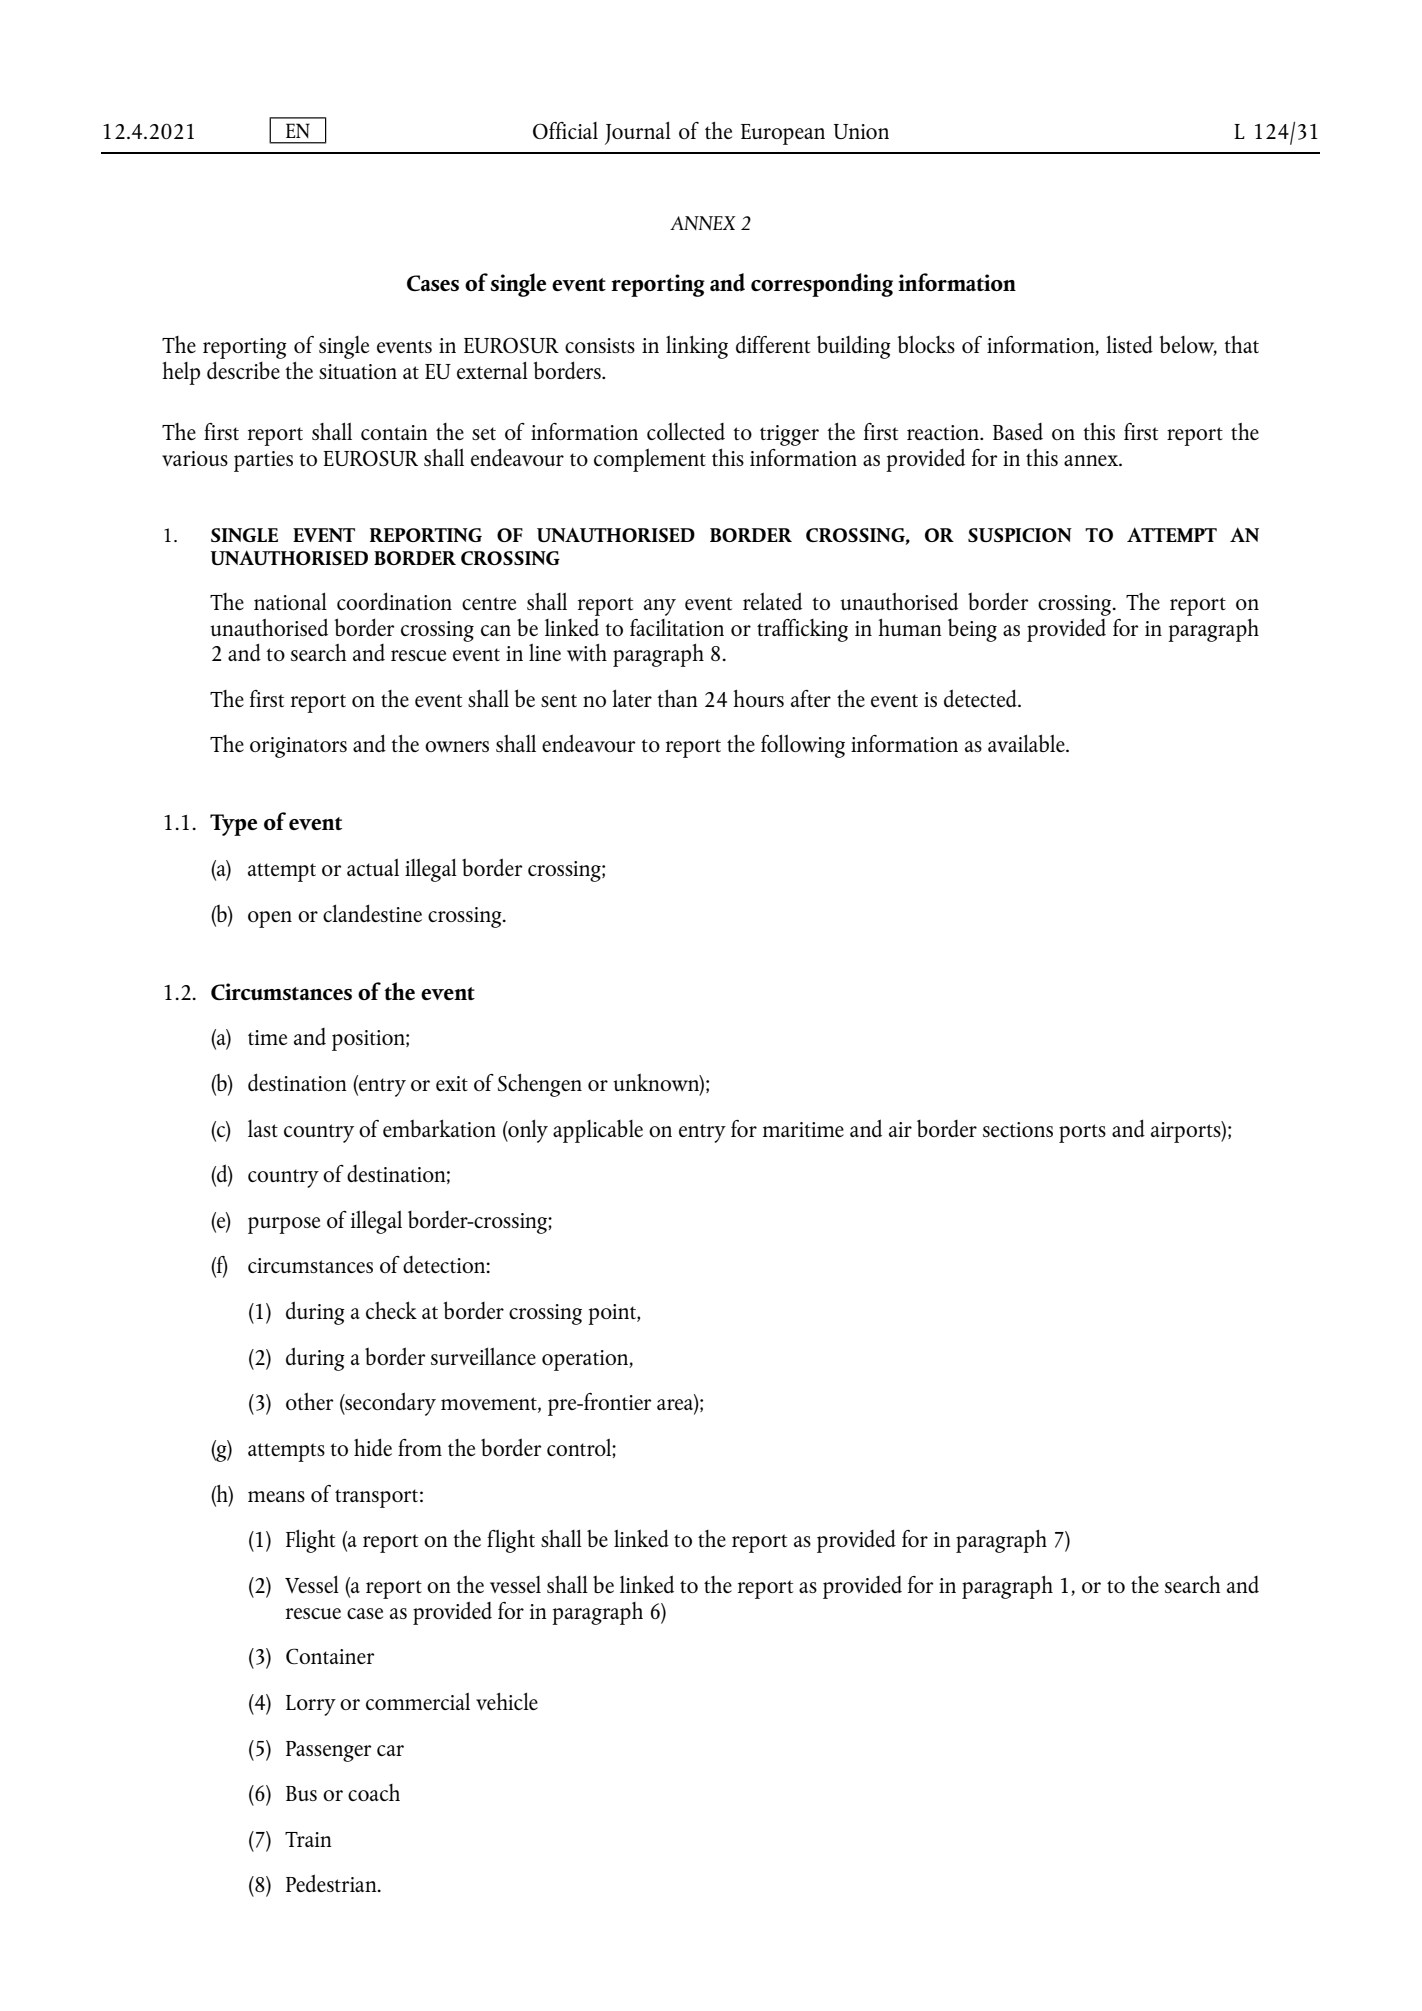 Image resolution: width=1422 pixels, height=2011 pixels. Describe the element at coordinates (507, 1701) in the screenshot. I see `vehicle` at that location.
